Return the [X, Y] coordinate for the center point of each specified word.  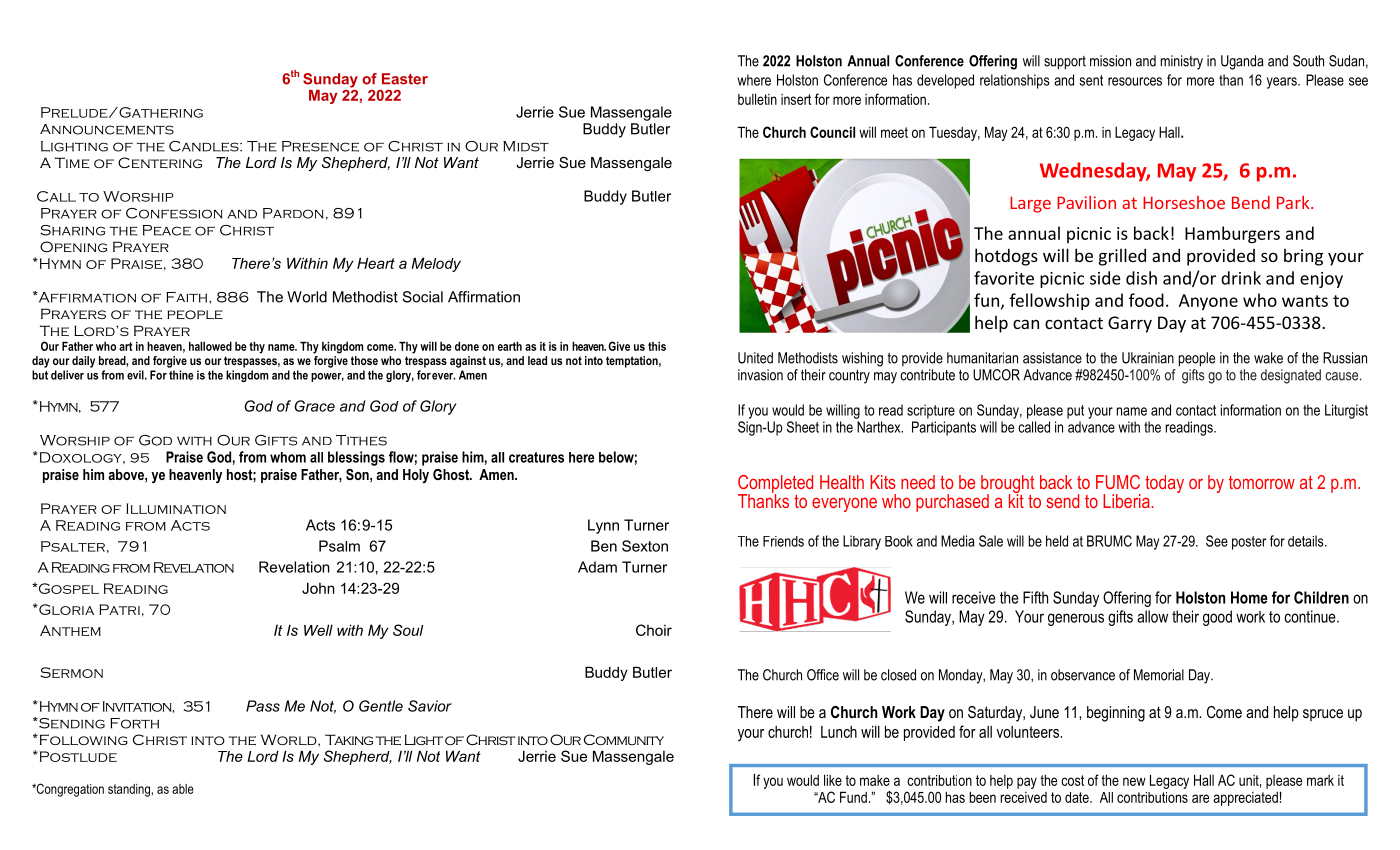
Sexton [645, 546]
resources [1135, 81]
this [657, 346]
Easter [405, 79]
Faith [188, 297]
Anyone [1208, 302]
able [183, 789]
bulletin [757, 99]
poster [1249, 543]
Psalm [339, 546]
